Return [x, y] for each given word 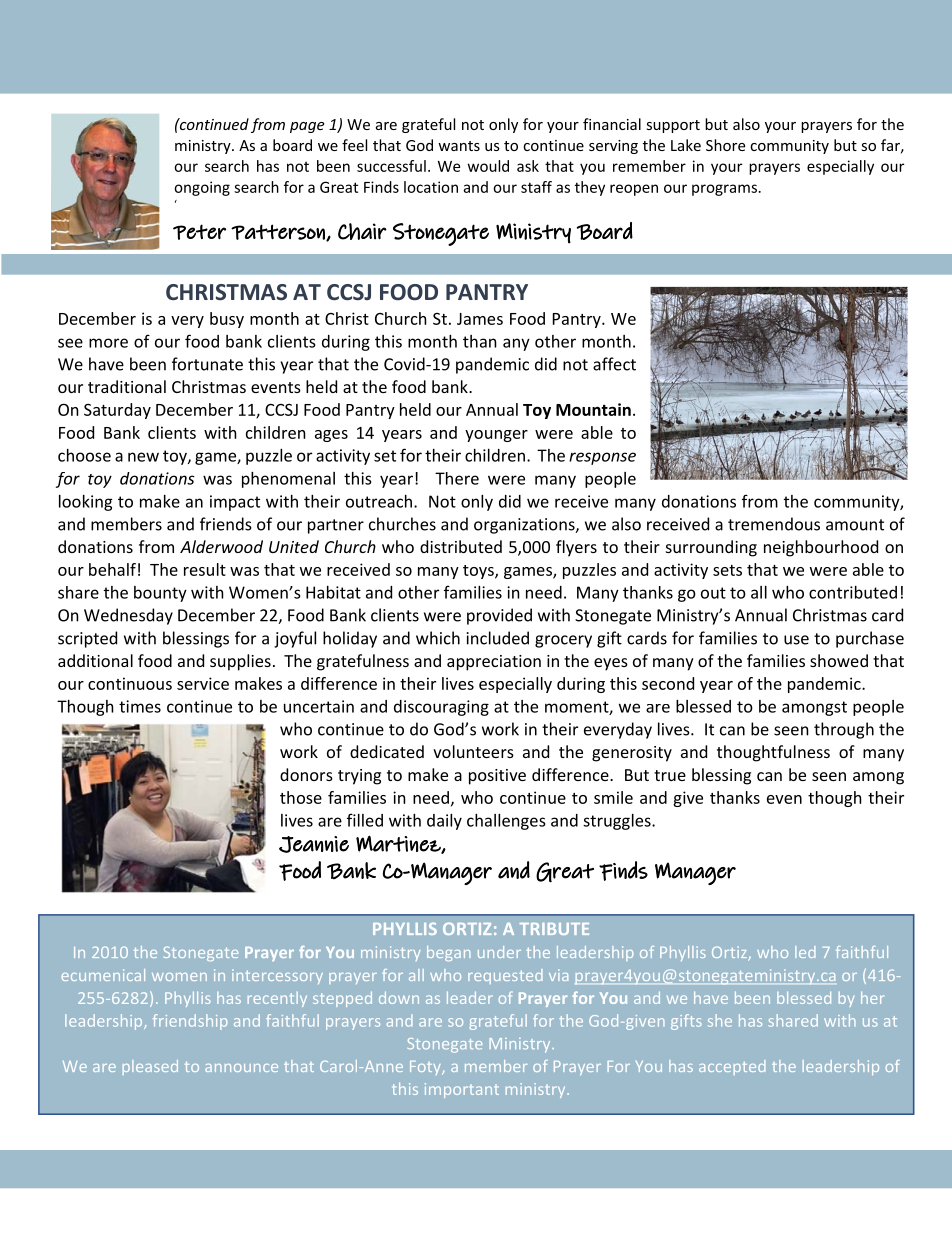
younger [496, 436]
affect [614, 364]
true [670, 775]
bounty [160, 594]
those [301, 797]
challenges [506, 822]
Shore [725, 145]
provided [499, 616]
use [796, 640]
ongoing [202, 188]
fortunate [207, 364]
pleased [150, 1067]
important [462, 1090]
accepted [732, 1067]
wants [459, 146]
